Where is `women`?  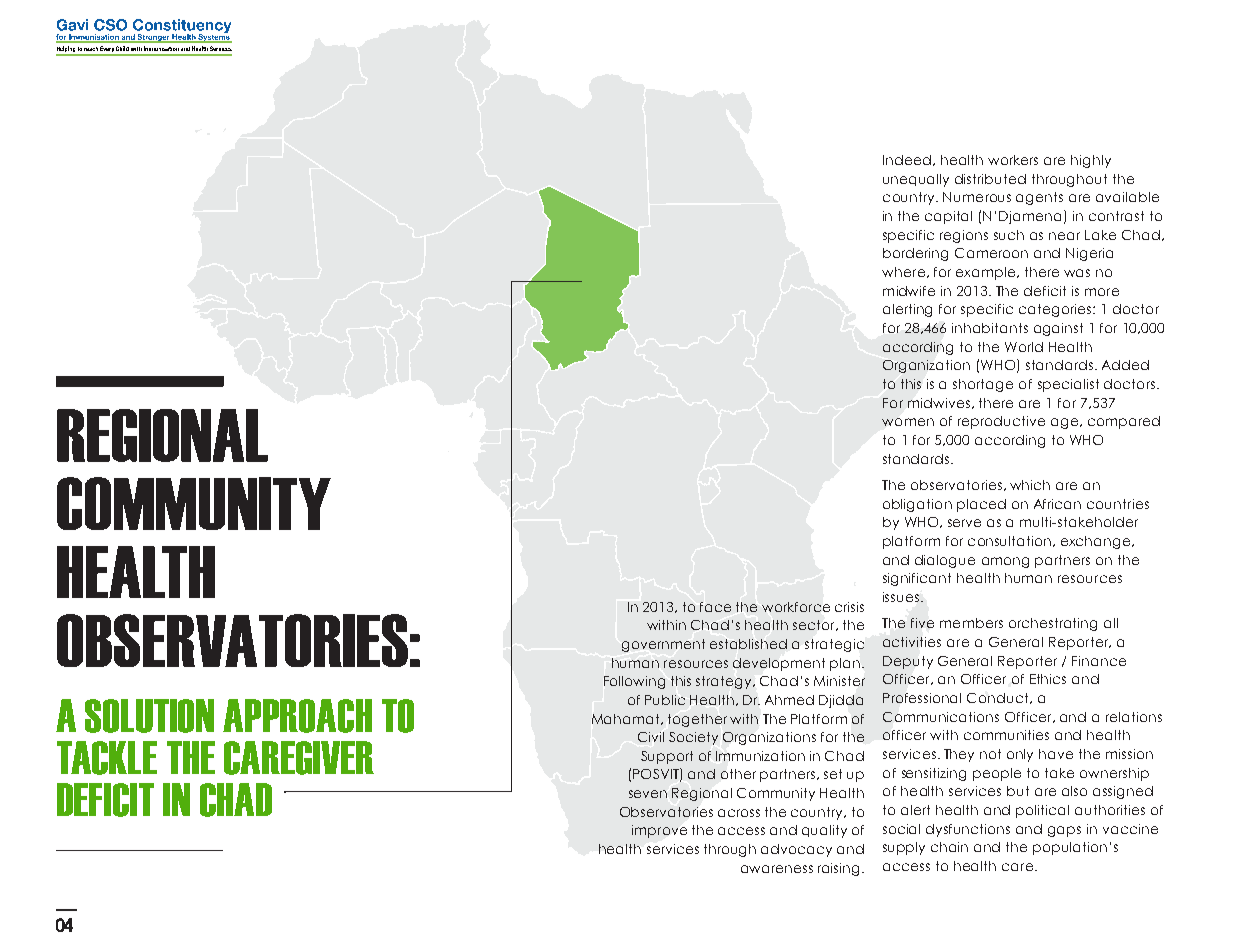
women is located at coordinates (908, 422).
